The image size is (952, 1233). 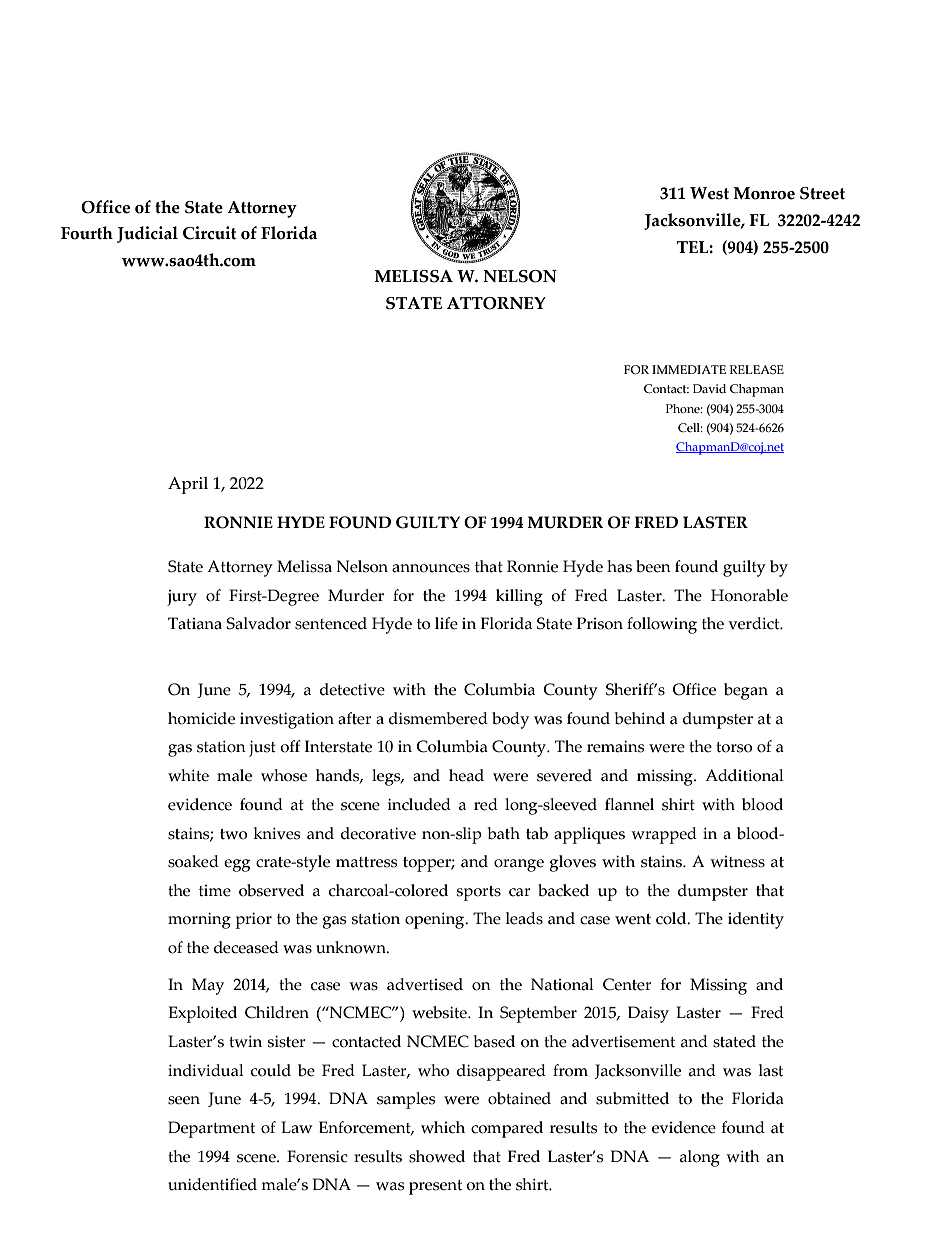 I want to click on homicide, so click(x=201, y=718).
